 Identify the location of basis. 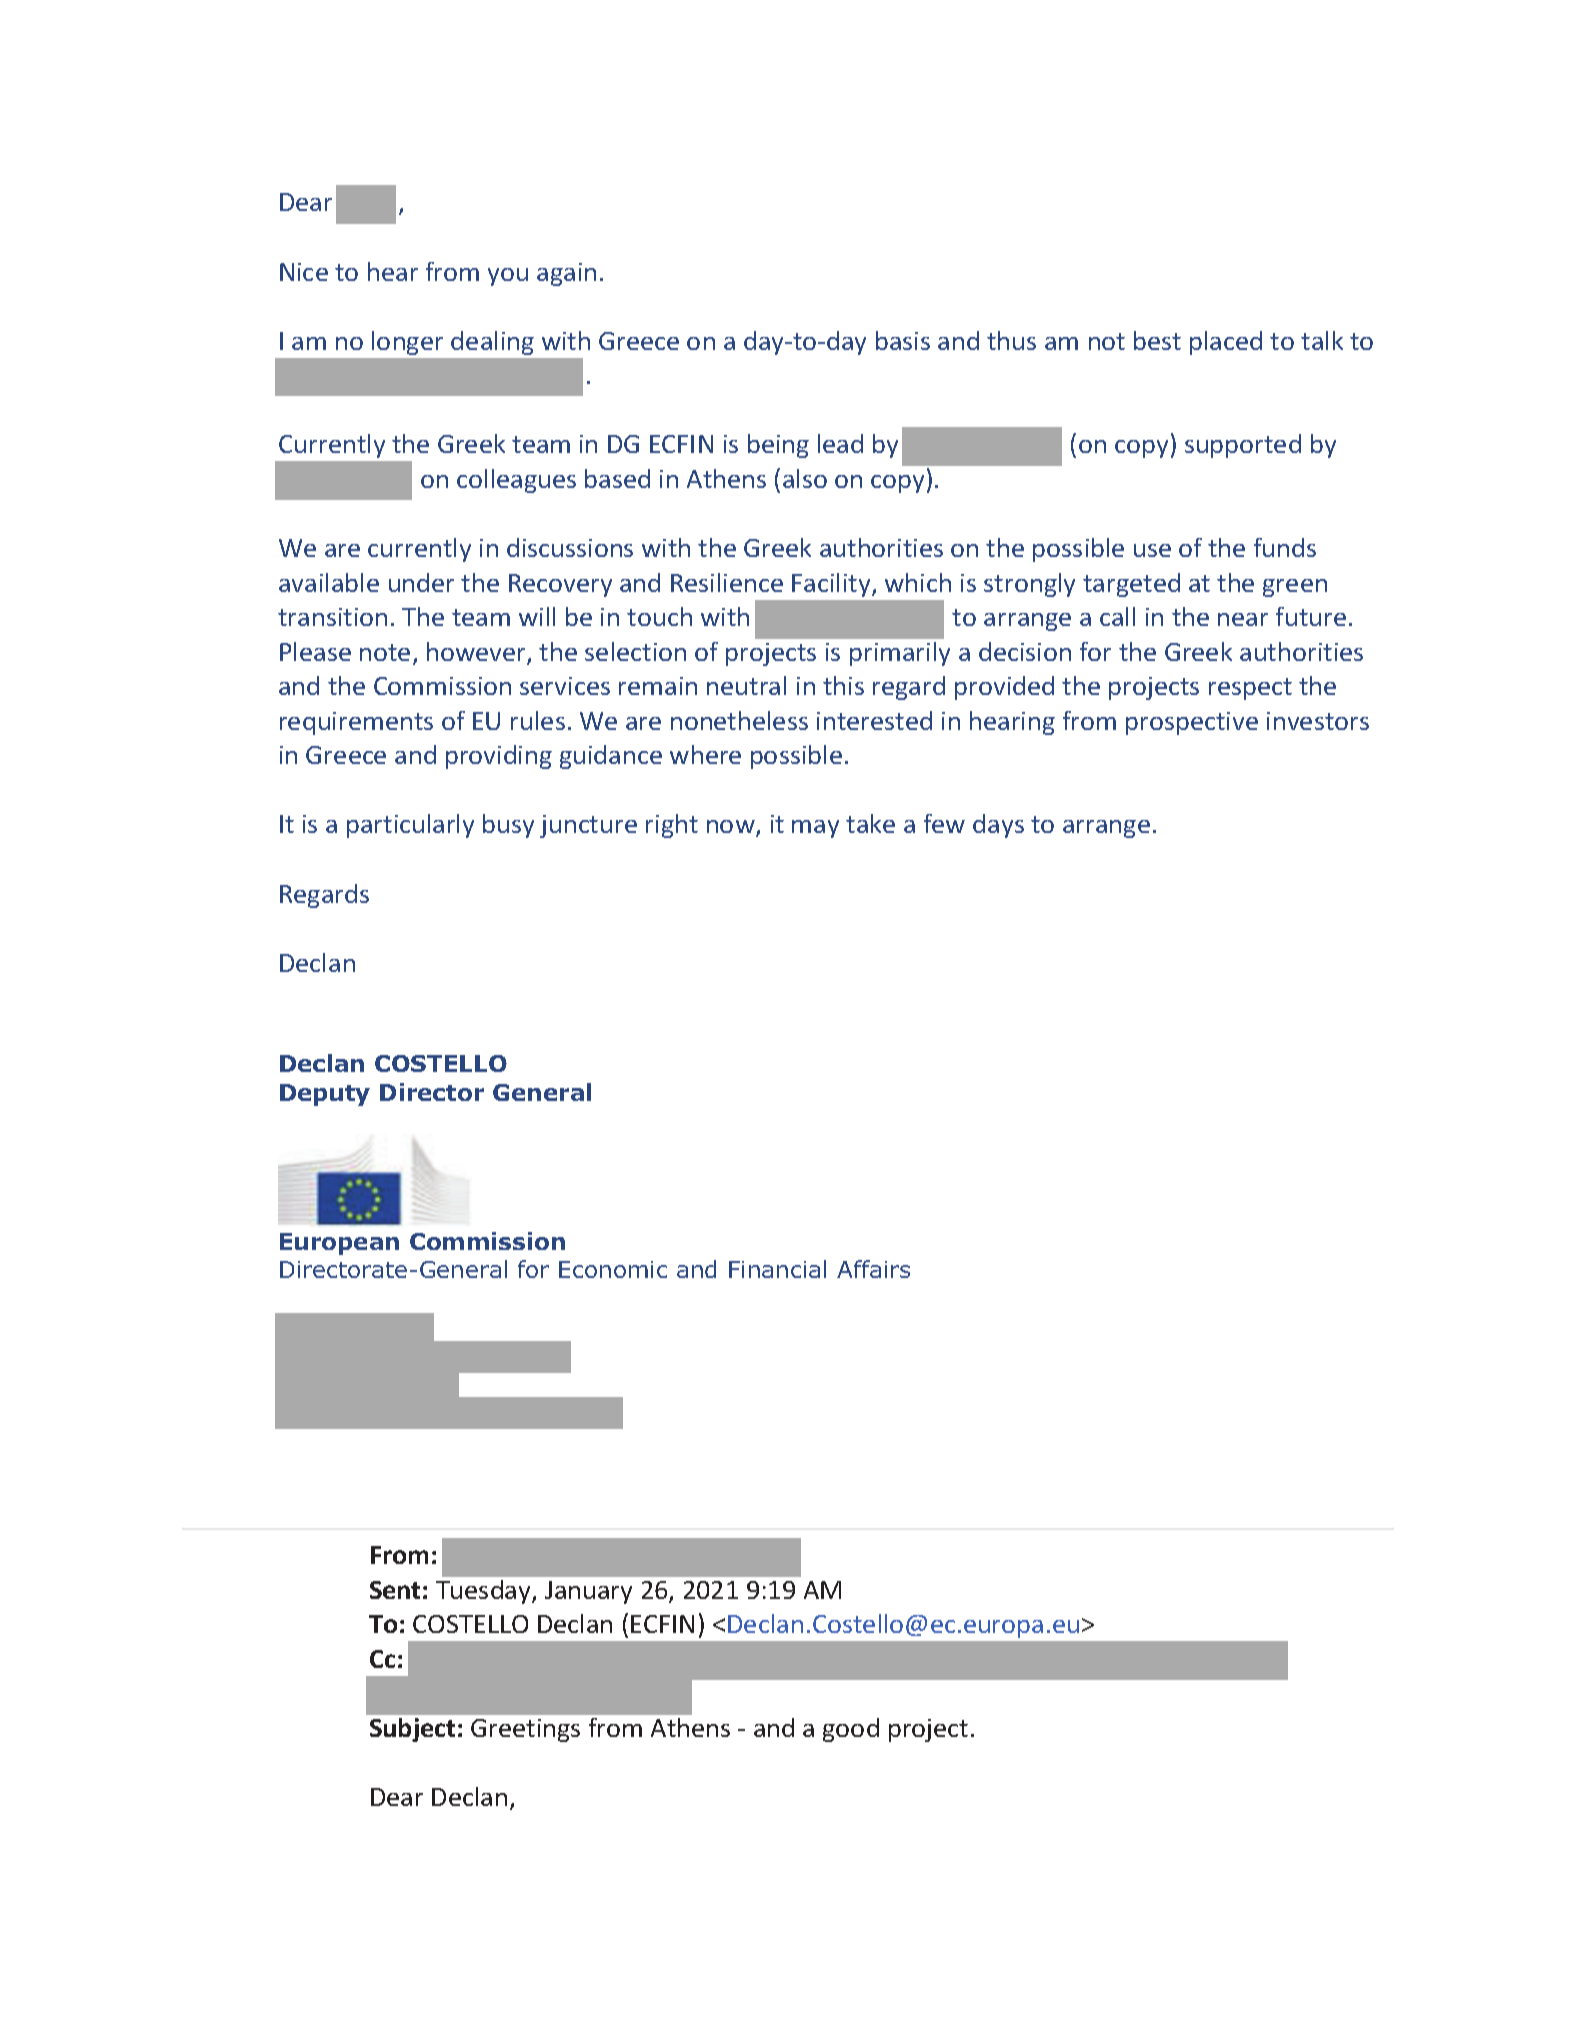
(903, 340).
